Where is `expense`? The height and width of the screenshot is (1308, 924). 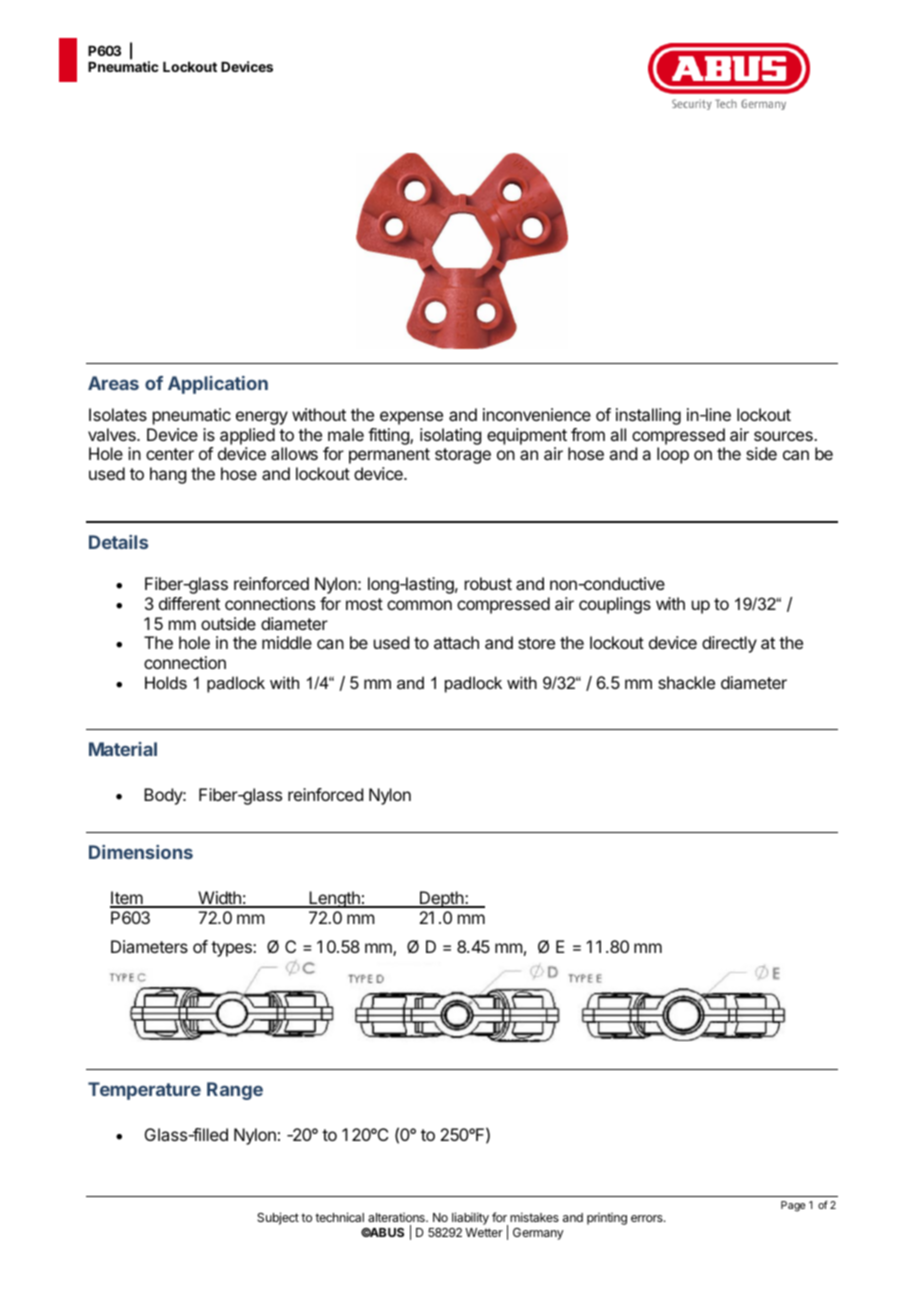
expense is located at coordinates (411, 418).
